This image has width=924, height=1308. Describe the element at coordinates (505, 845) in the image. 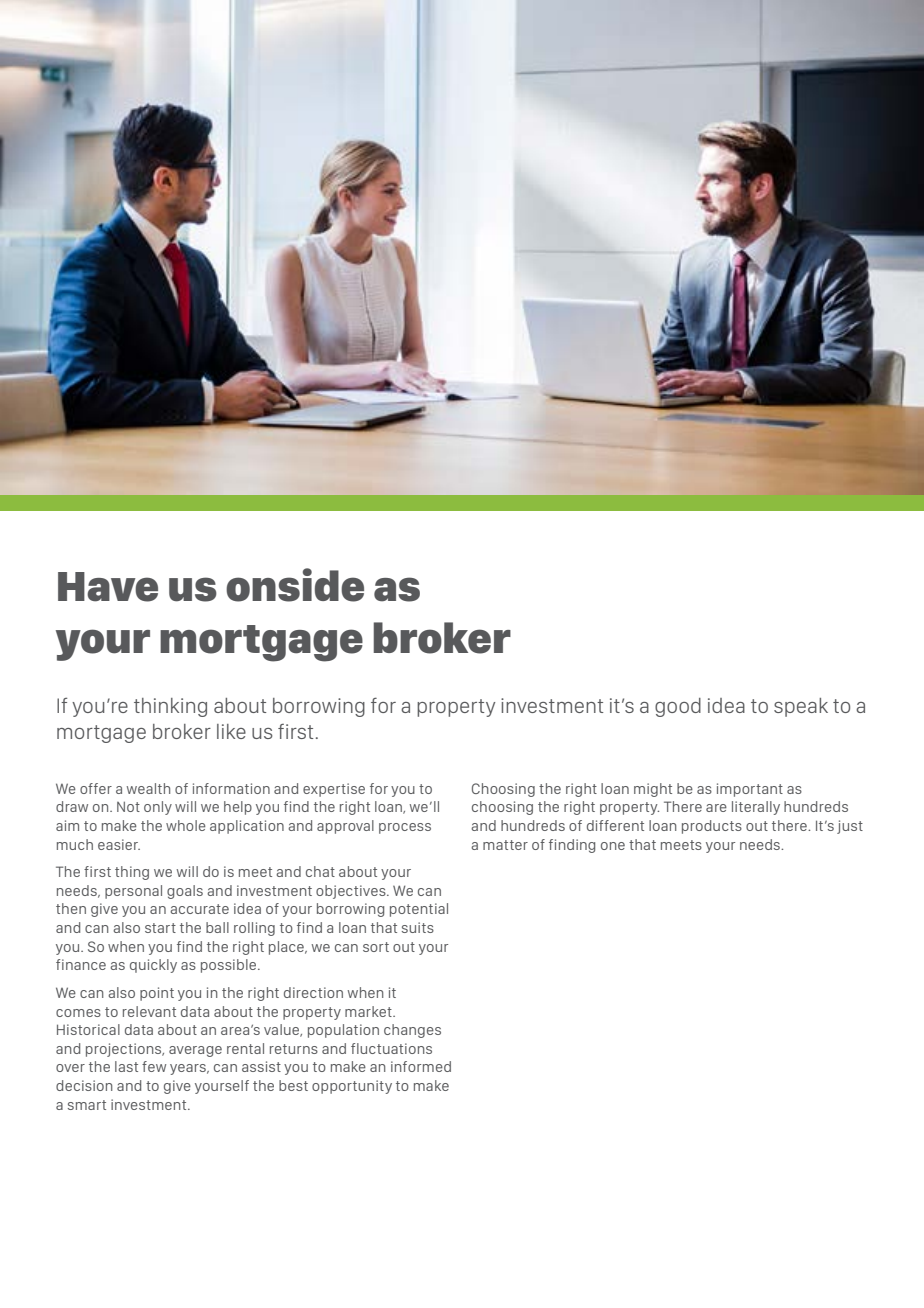

I see `matter` at that location.
